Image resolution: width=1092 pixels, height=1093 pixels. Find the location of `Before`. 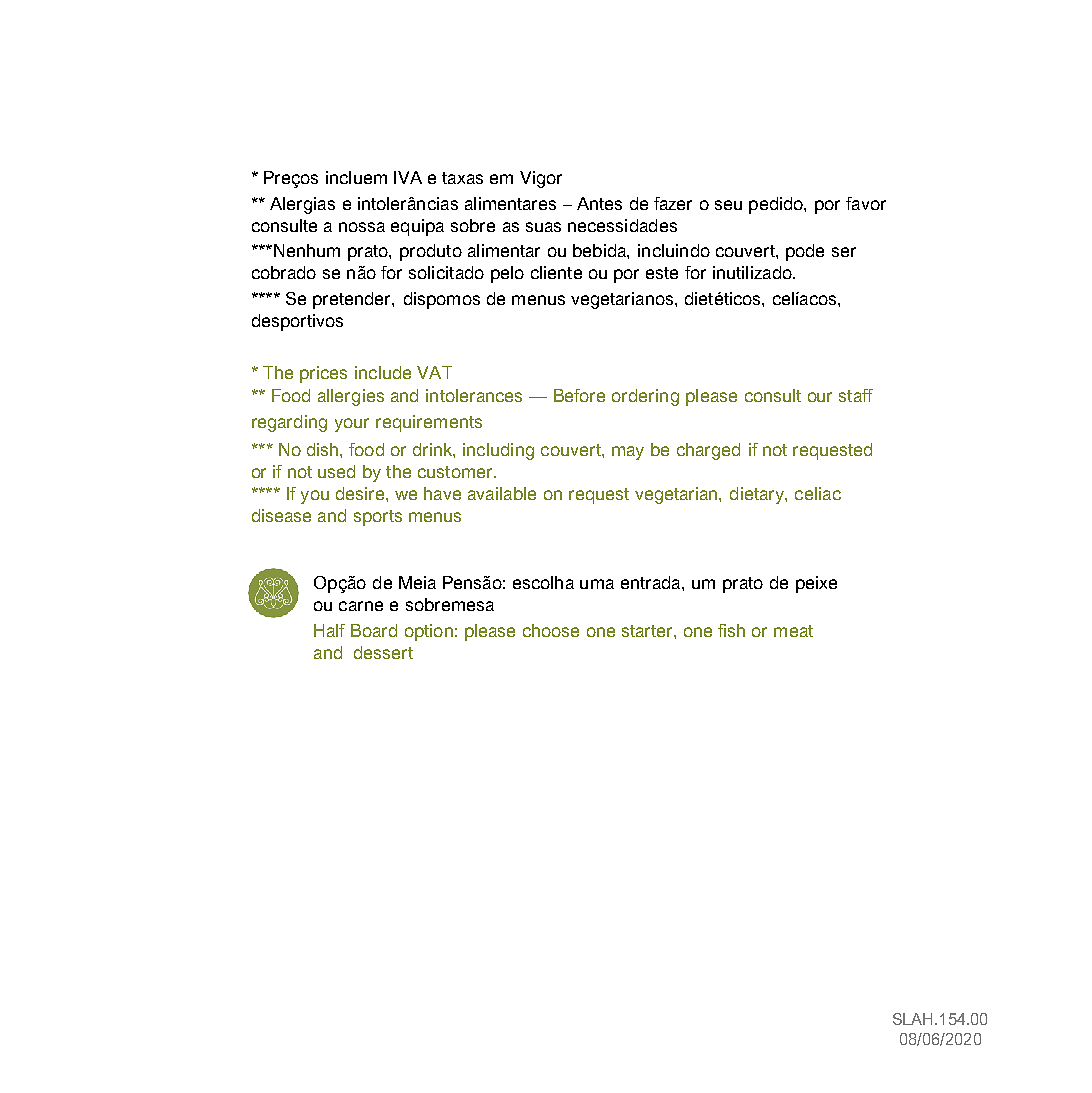

Before is located at coordinates (579, 395).
